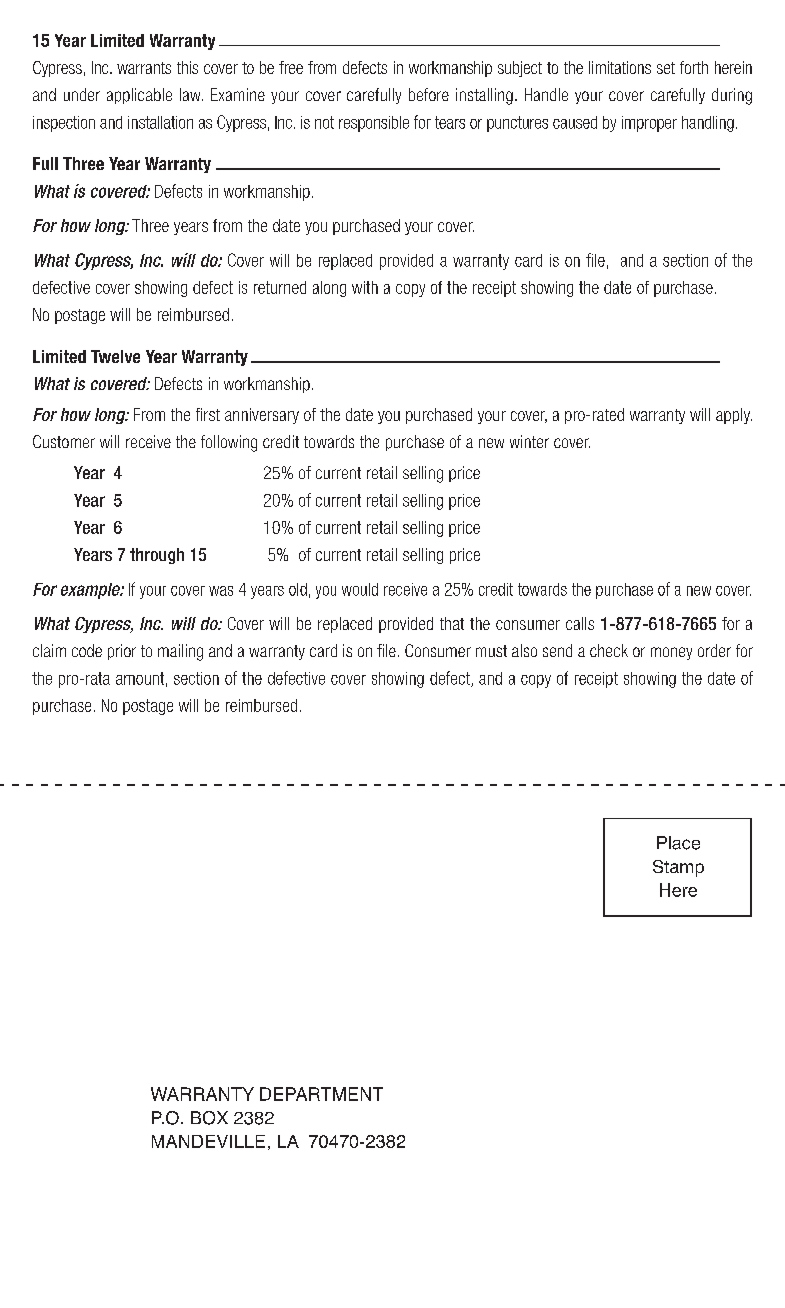 This image has height=1308, width=785. I want to click on anniversary, so click(262, 416).
